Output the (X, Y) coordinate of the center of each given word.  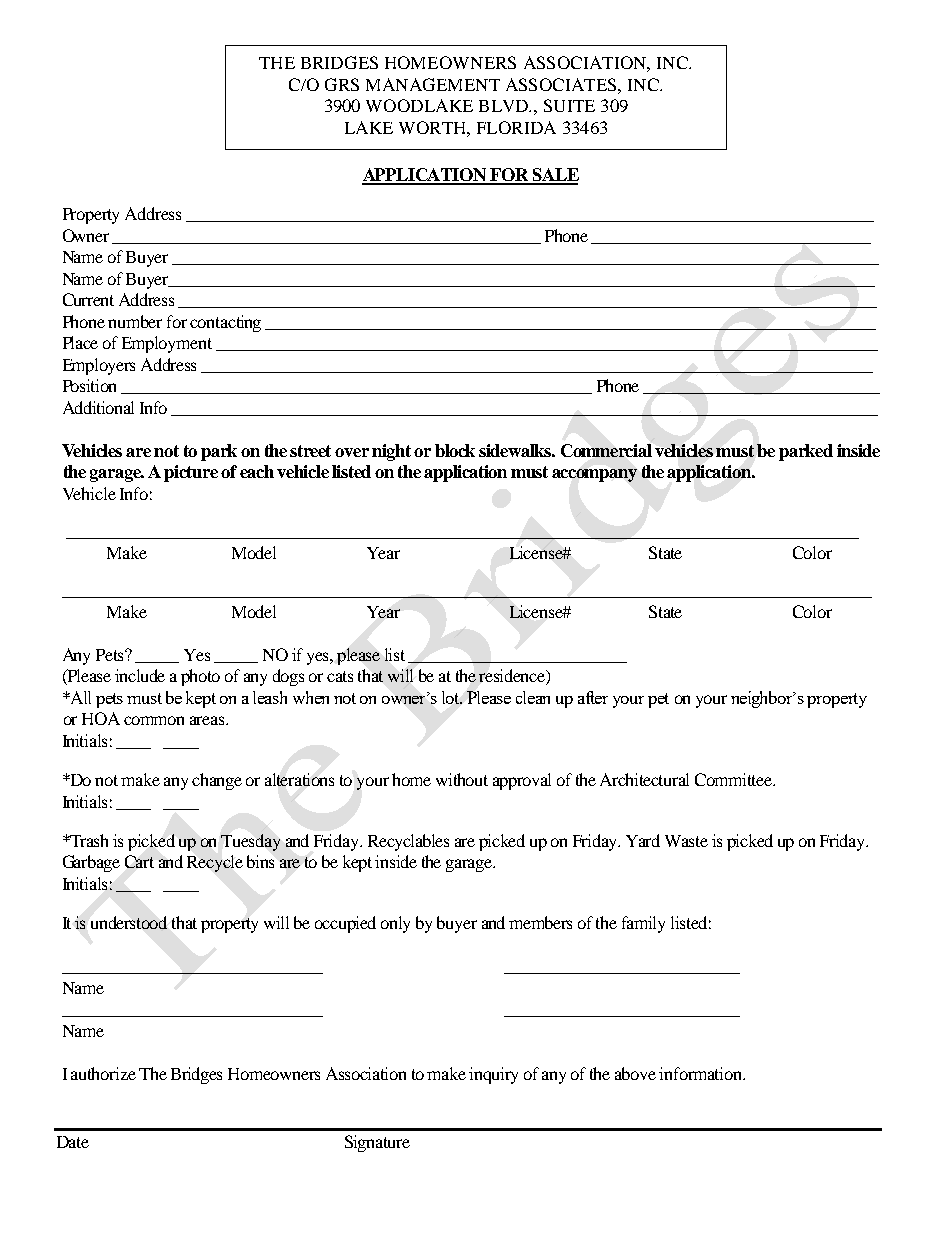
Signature (377, 1143)
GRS (342, 84)
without (462, 779)
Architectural (644, 779)
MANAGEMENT (433, 84)
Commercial (606, 450)
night (391, 452)
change (217, 781)
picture (191, 473)
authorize (103, 1073)
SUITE (569, 105)
